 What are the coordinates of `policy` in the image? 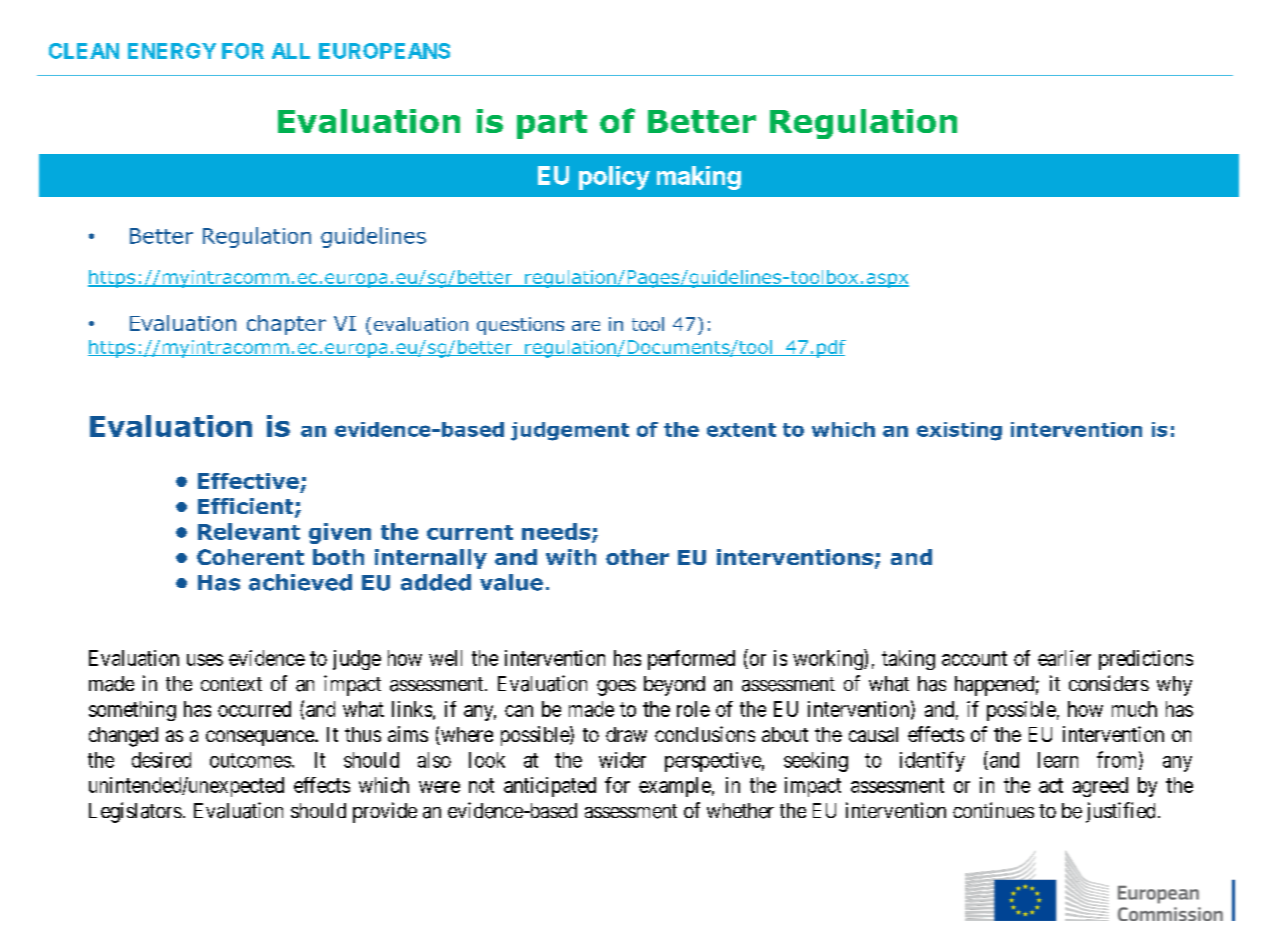 It's located at (614, 178).
